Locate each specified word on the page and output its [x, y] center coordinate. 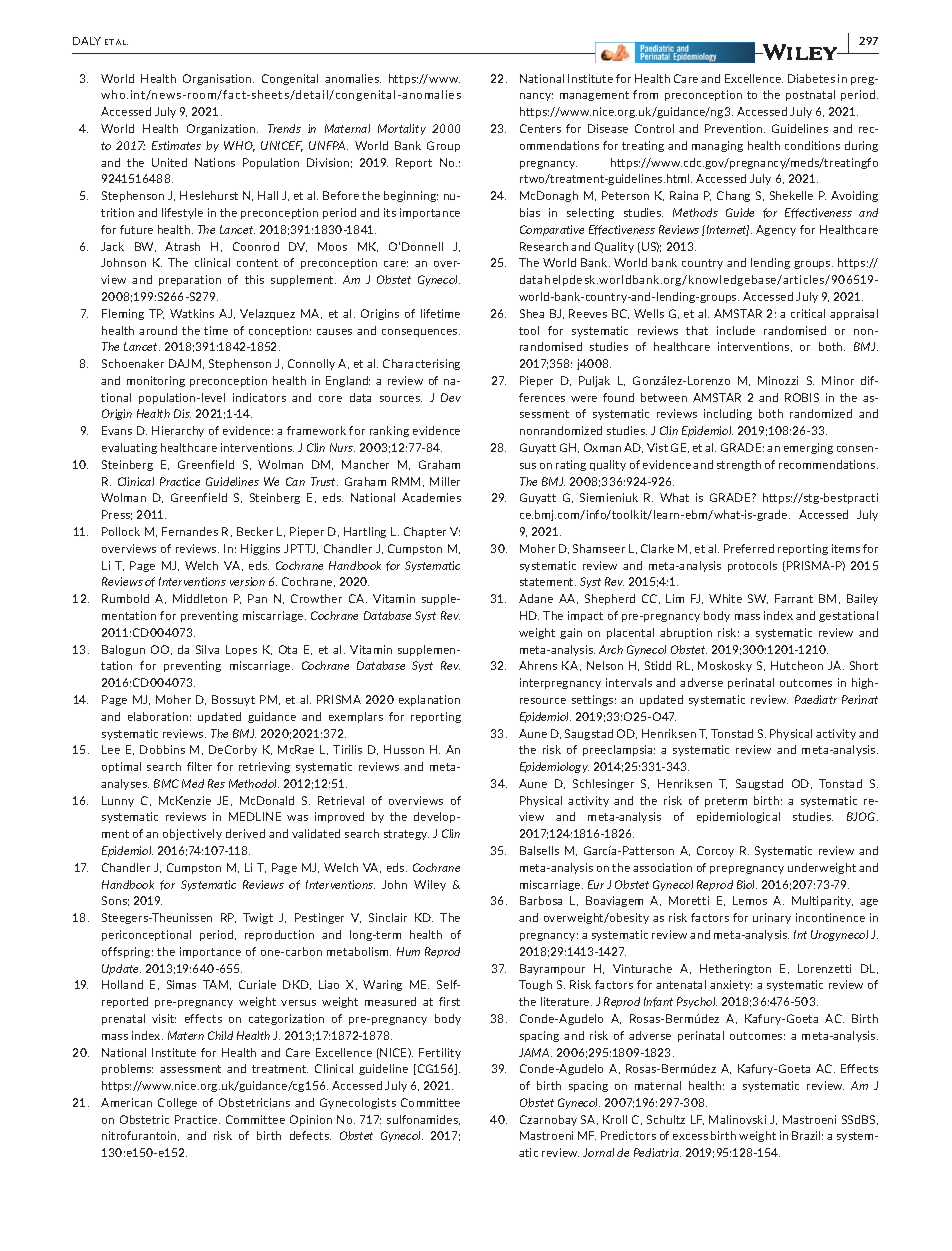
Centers [540, 128]
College [177, 1103]
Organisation [218, 79]
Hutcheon [797, 665]
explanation [429, 700]
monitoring [156, 381]
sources [401, 399]
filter [199, 766]
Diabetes [811, 78]
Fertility [440, 1053]
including [728, 414]
